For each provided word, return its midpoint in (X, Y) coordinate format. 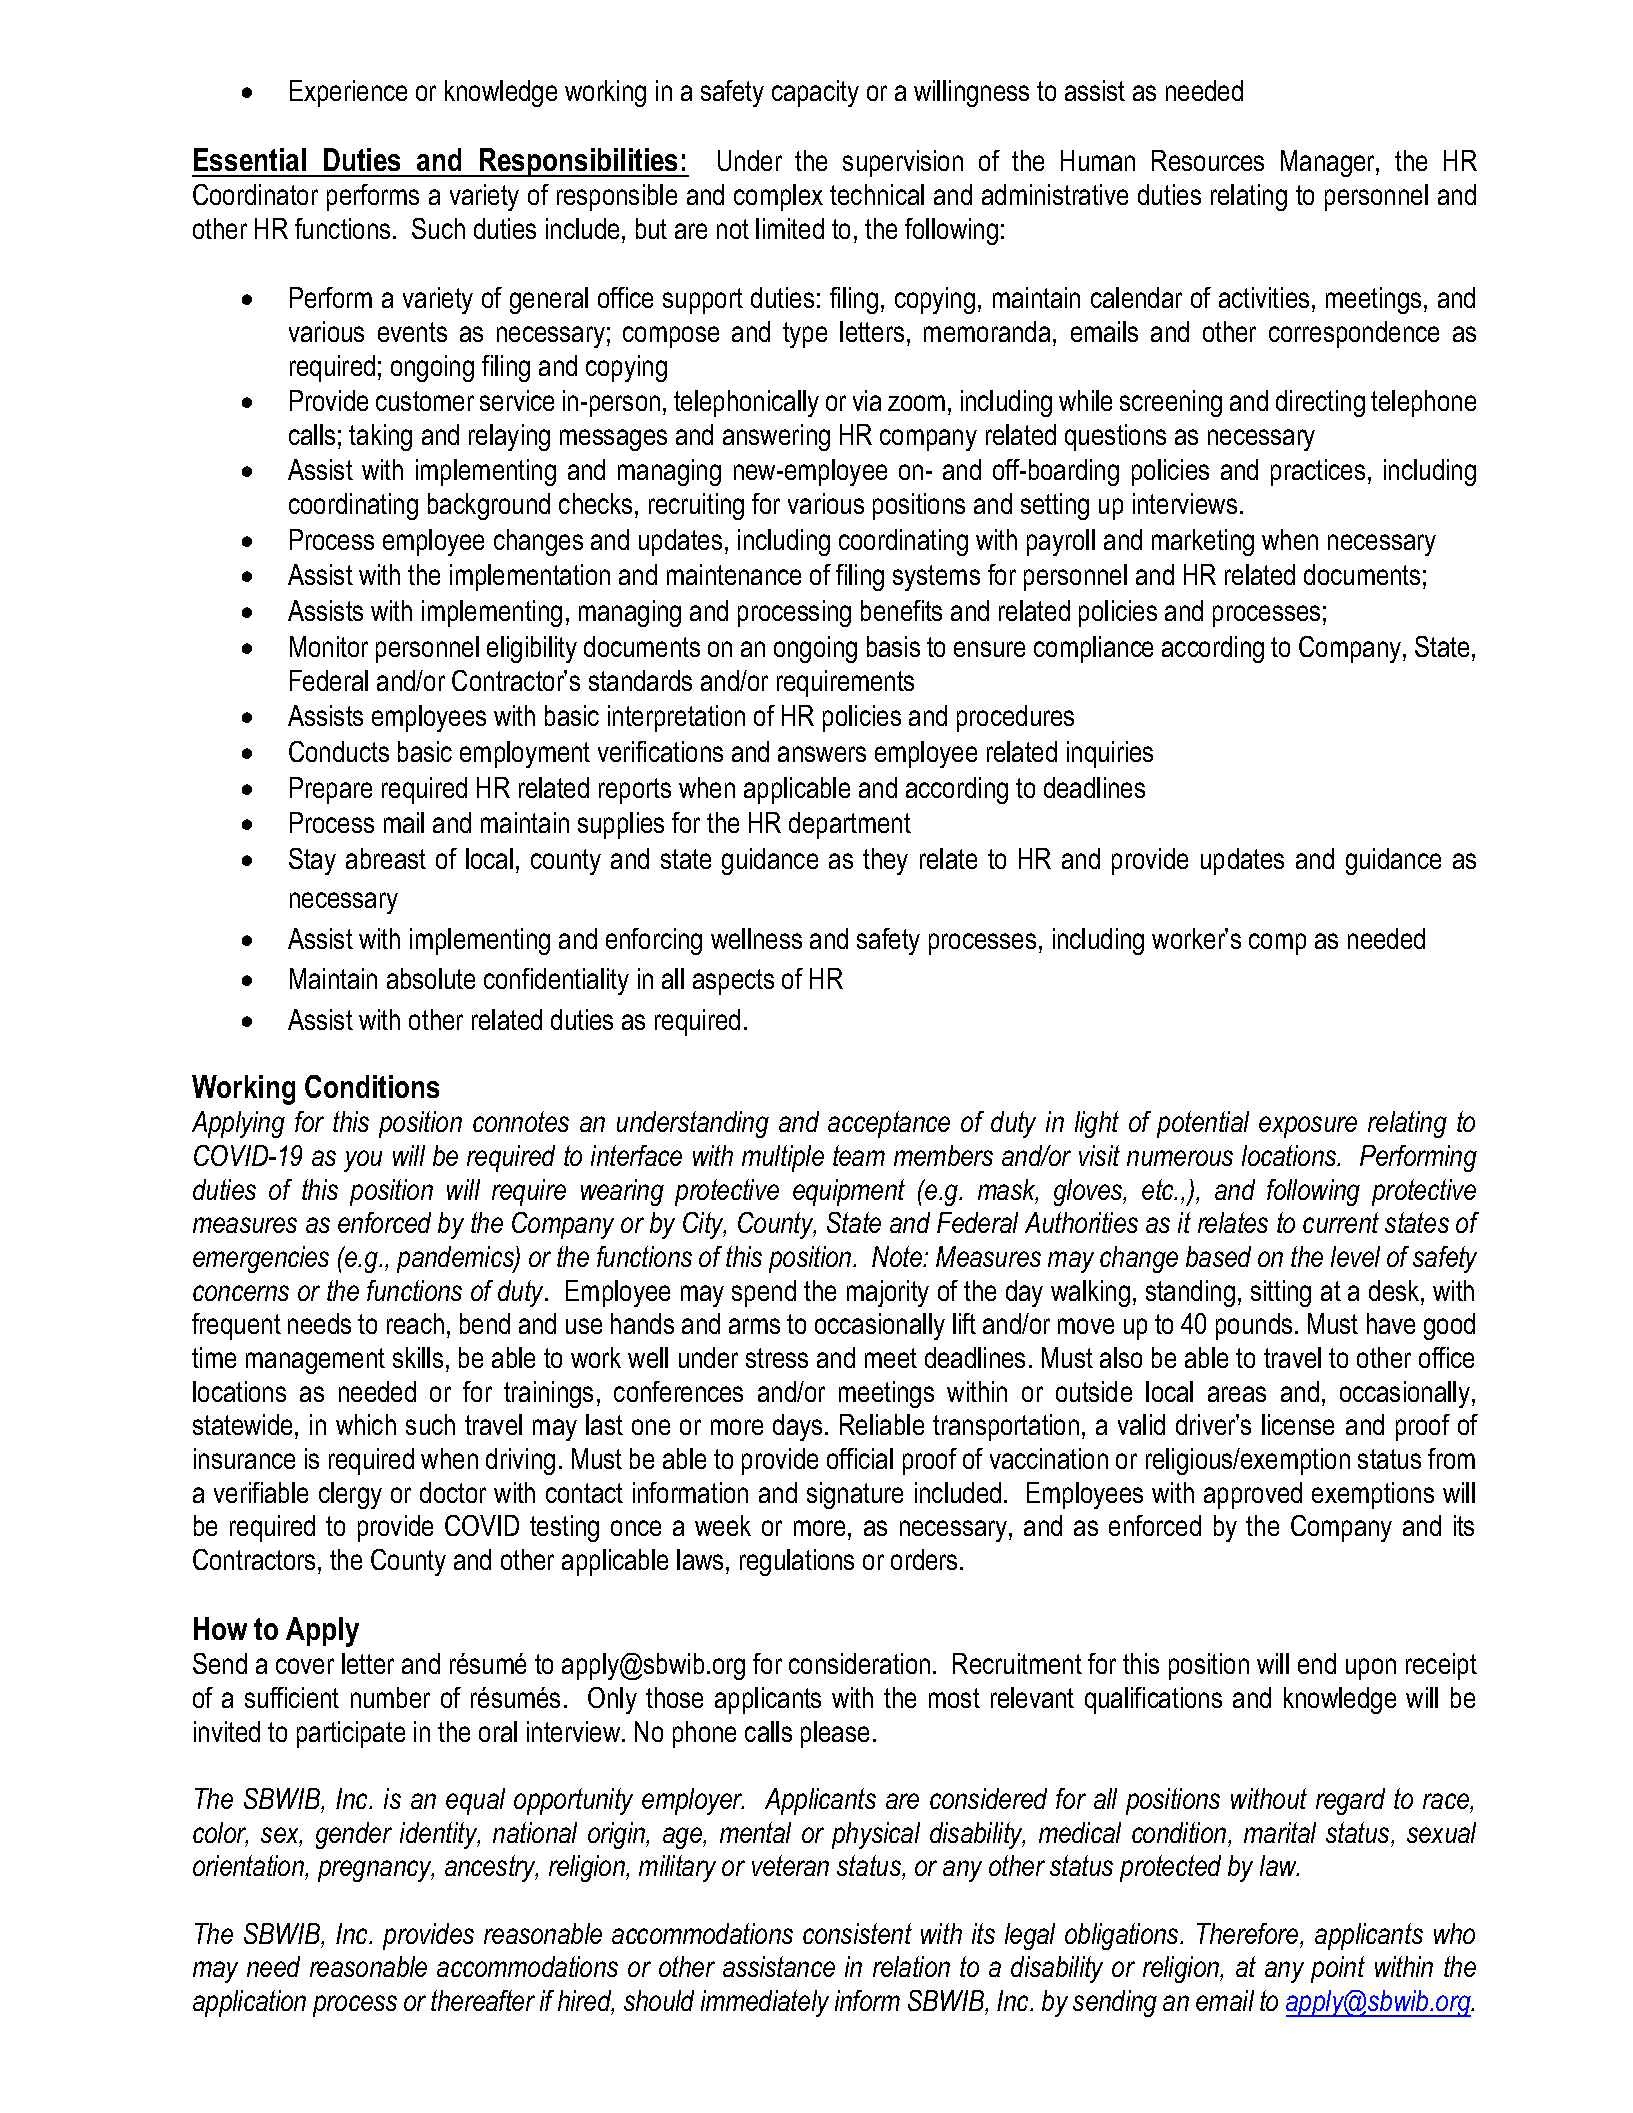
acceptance (889, 1124)
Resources (1208, 160)
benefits (901, 610)
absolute (431, 978)
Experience (348, 93)
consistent (857, 1933)
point (1338, 1969)
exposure (1308, 1127)
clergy (350, 1495)
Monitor (329, 646)
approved (1253, 1495)
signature (855, 1495)
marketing (1203, 542)
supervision (903, 163)
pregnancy (376, 1871)
